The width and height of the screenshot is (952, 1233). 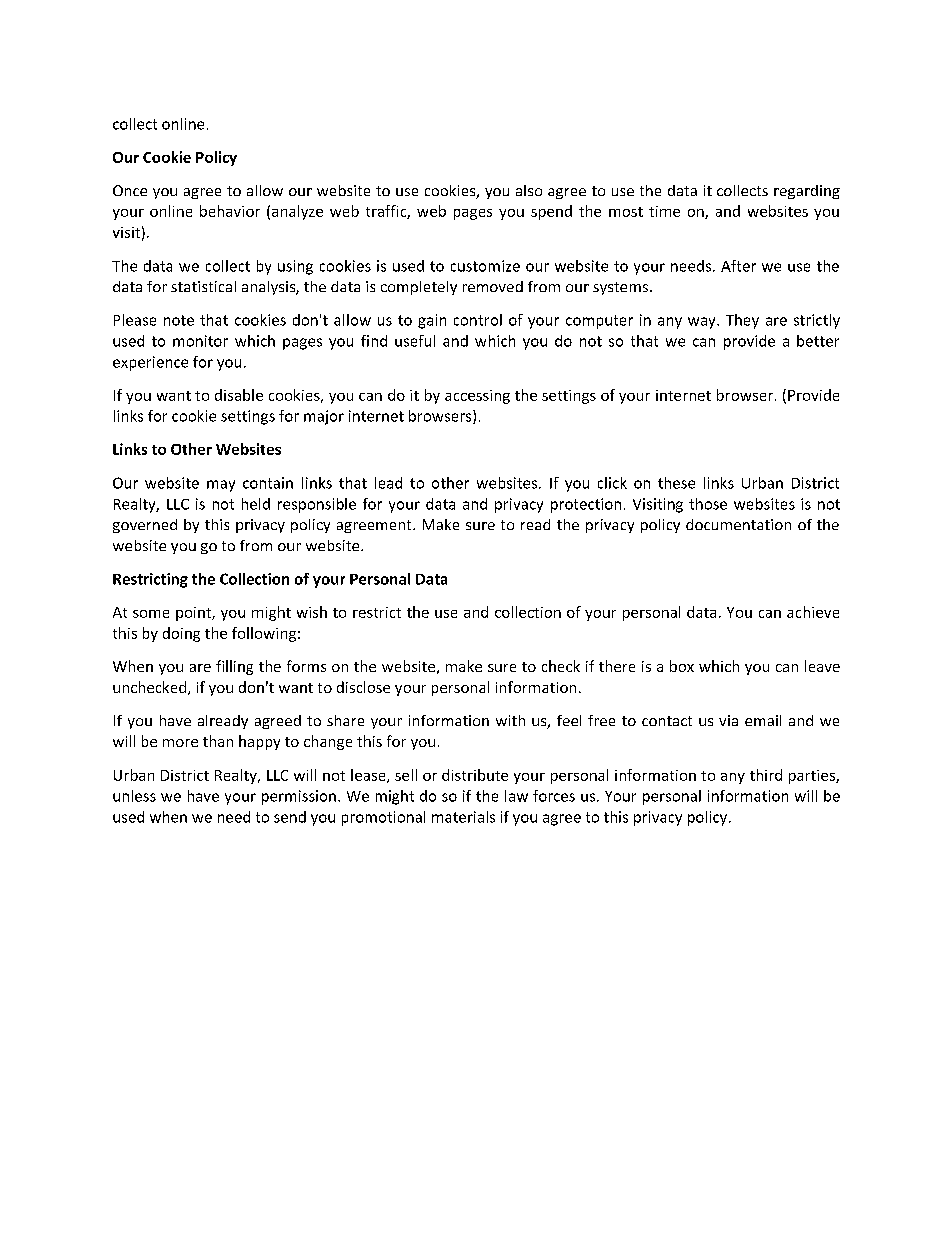 I want to click on box, so click(x=682, y=666).
